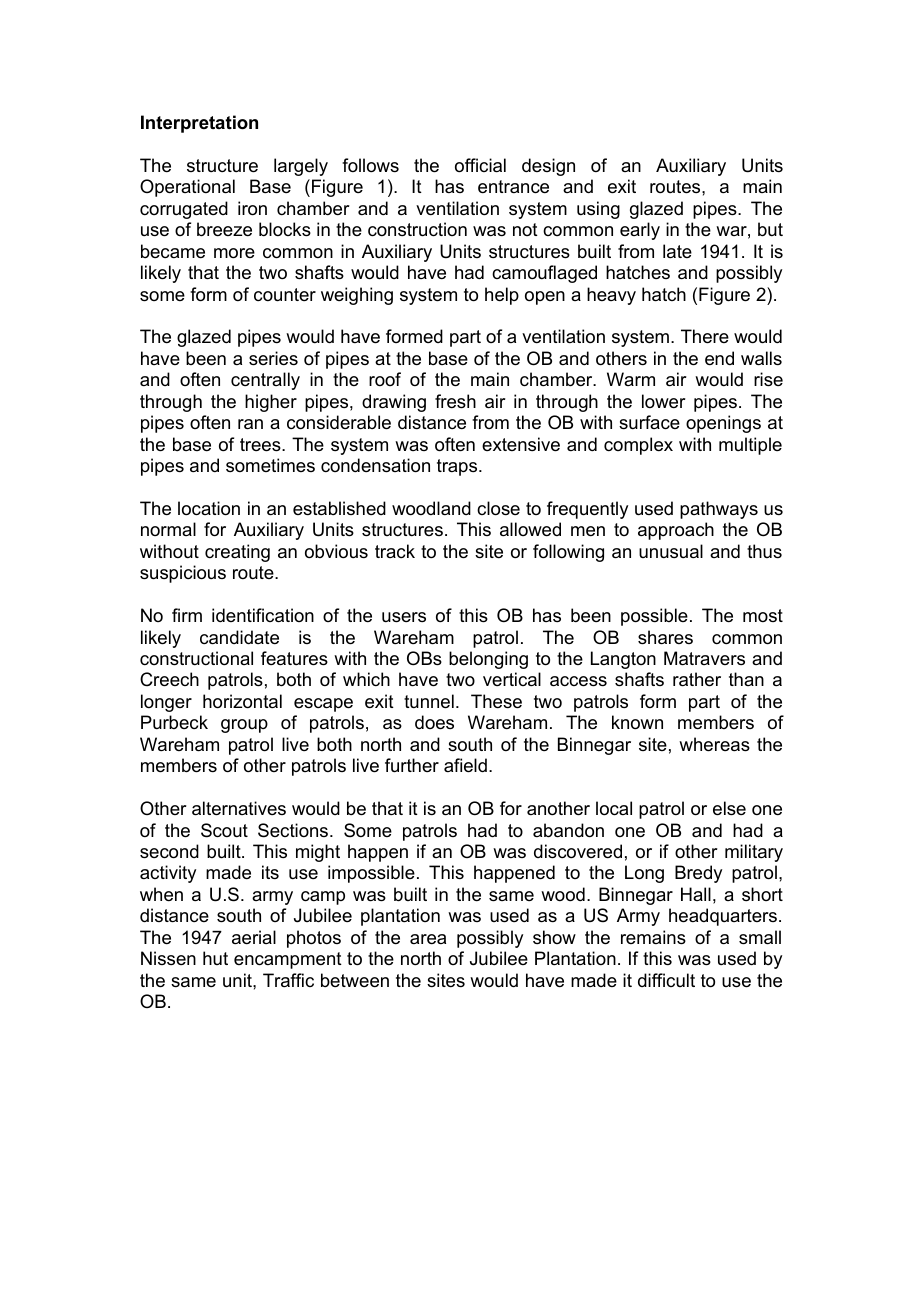  I want to click on early, so click(640, 231).
